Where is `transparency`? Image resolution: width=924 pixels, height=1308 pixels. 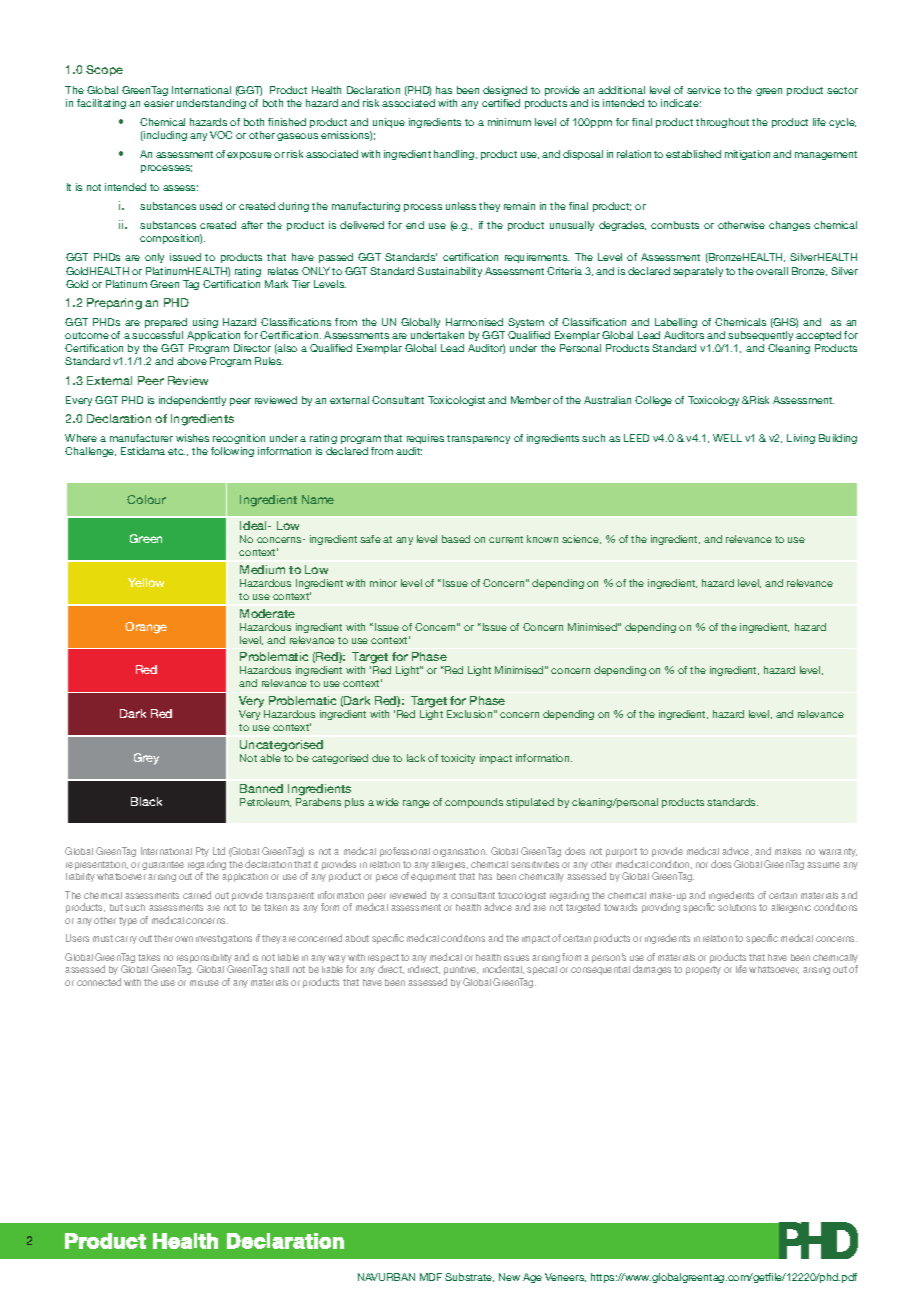 transparency is located at coordinates (478, 439).
